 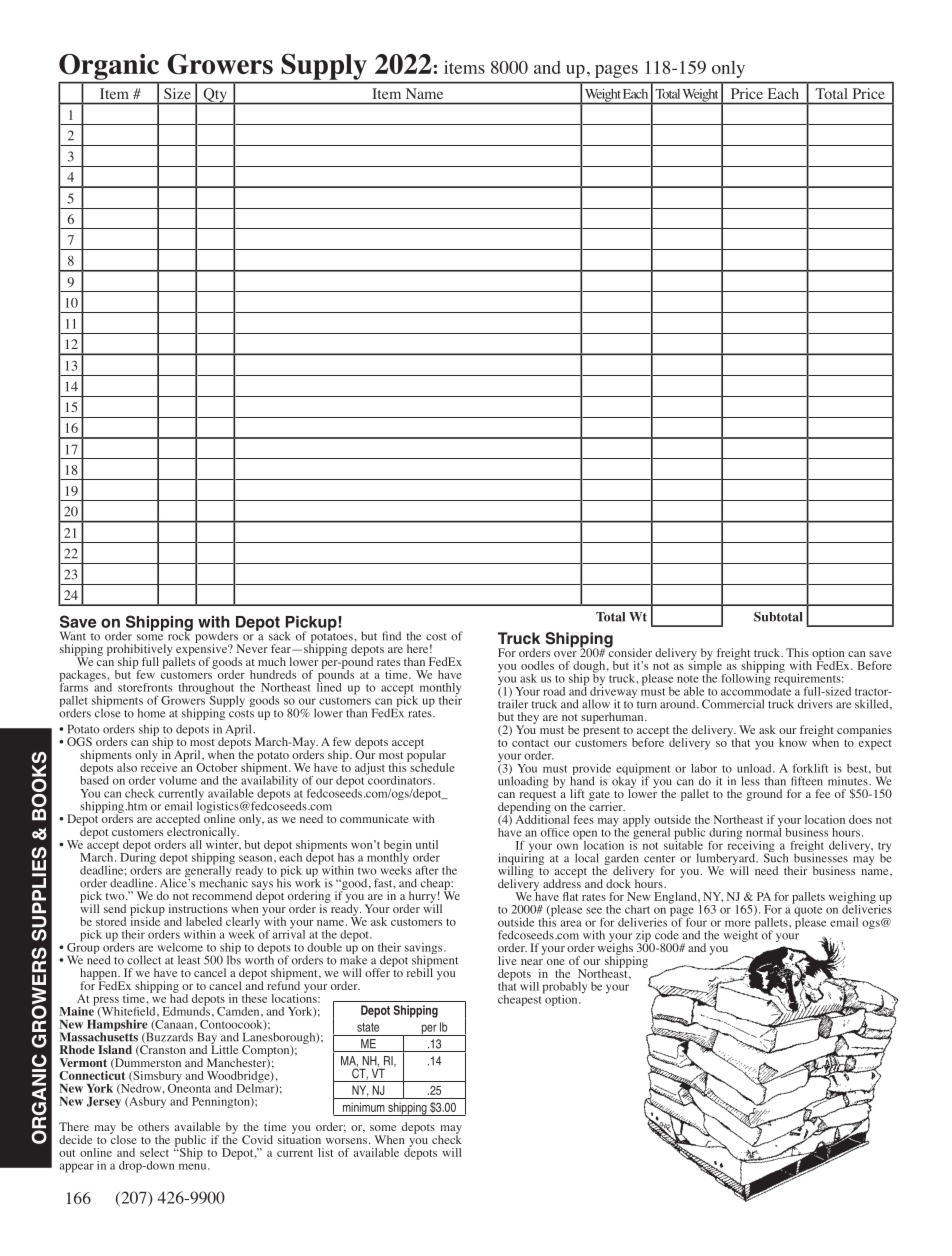 I want to click on oodles, so click(x=537, y=665).
